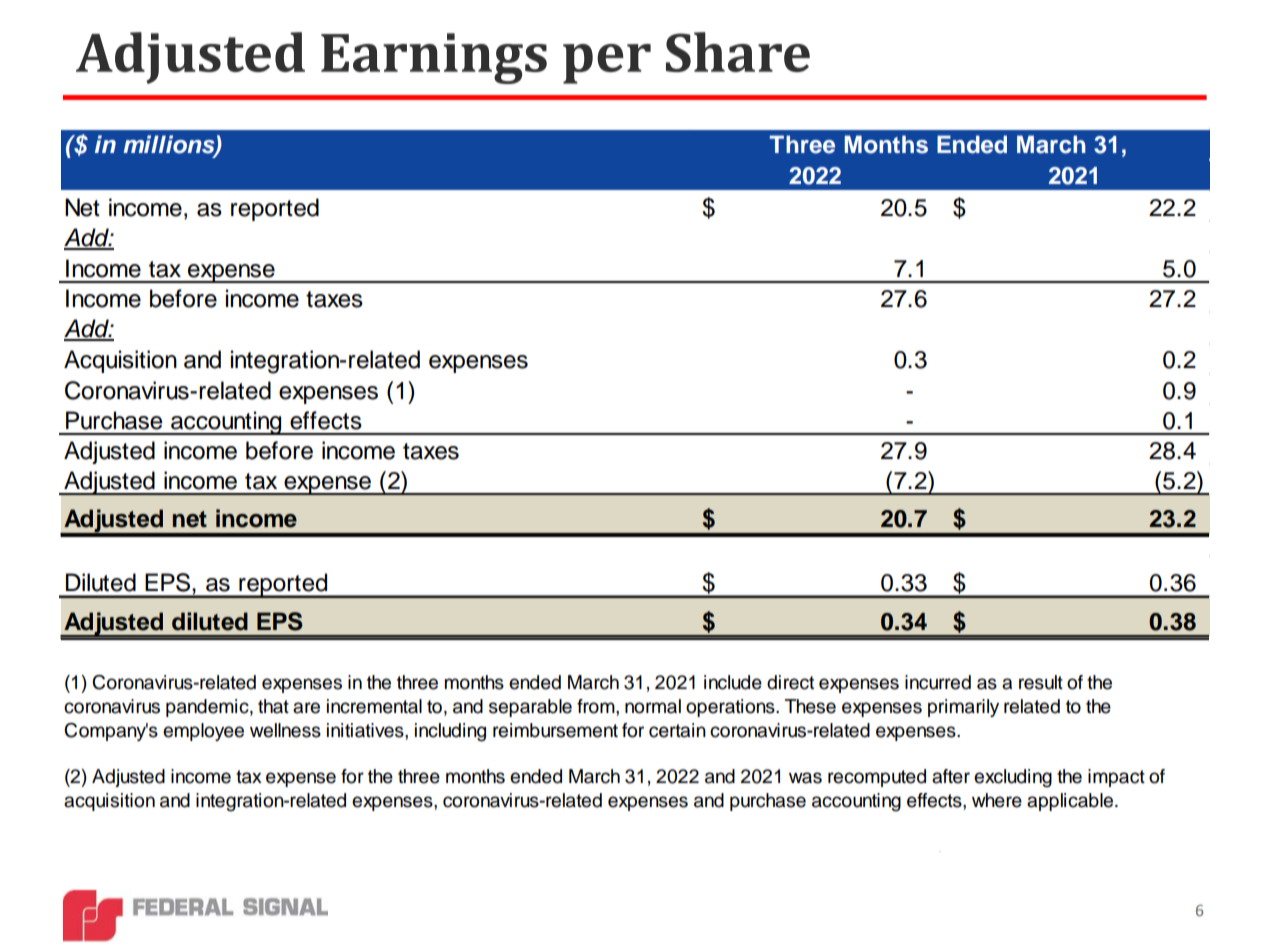 The height and width of the screenshot is (952, 1270). What do you see at coordinates (733, 682) in the screenshot?
I see `include` at bounding box center [733, 682].
